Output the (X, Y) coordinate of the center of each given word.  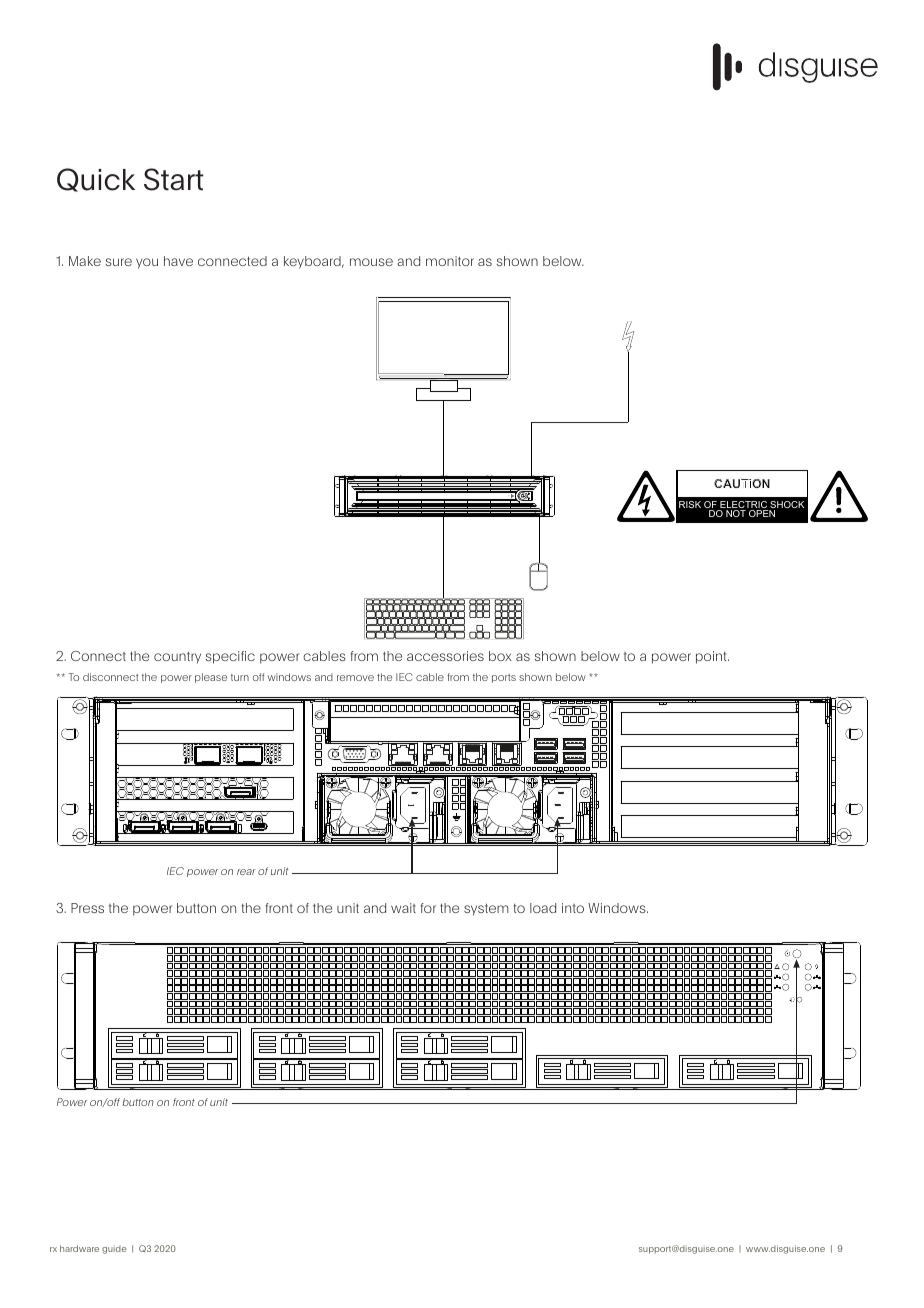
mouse (371, 262)
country (177, 658)
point (712, 657)
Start (174, 179)
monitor (450, 261)
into (573, 908)
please (211, 678)
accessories (445, 656)
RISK (690, 504)
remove (355, 678)
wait (403, 908)
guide (114, 1249)
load (543, 908)
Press (87, 908)
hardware (79, 1248)
